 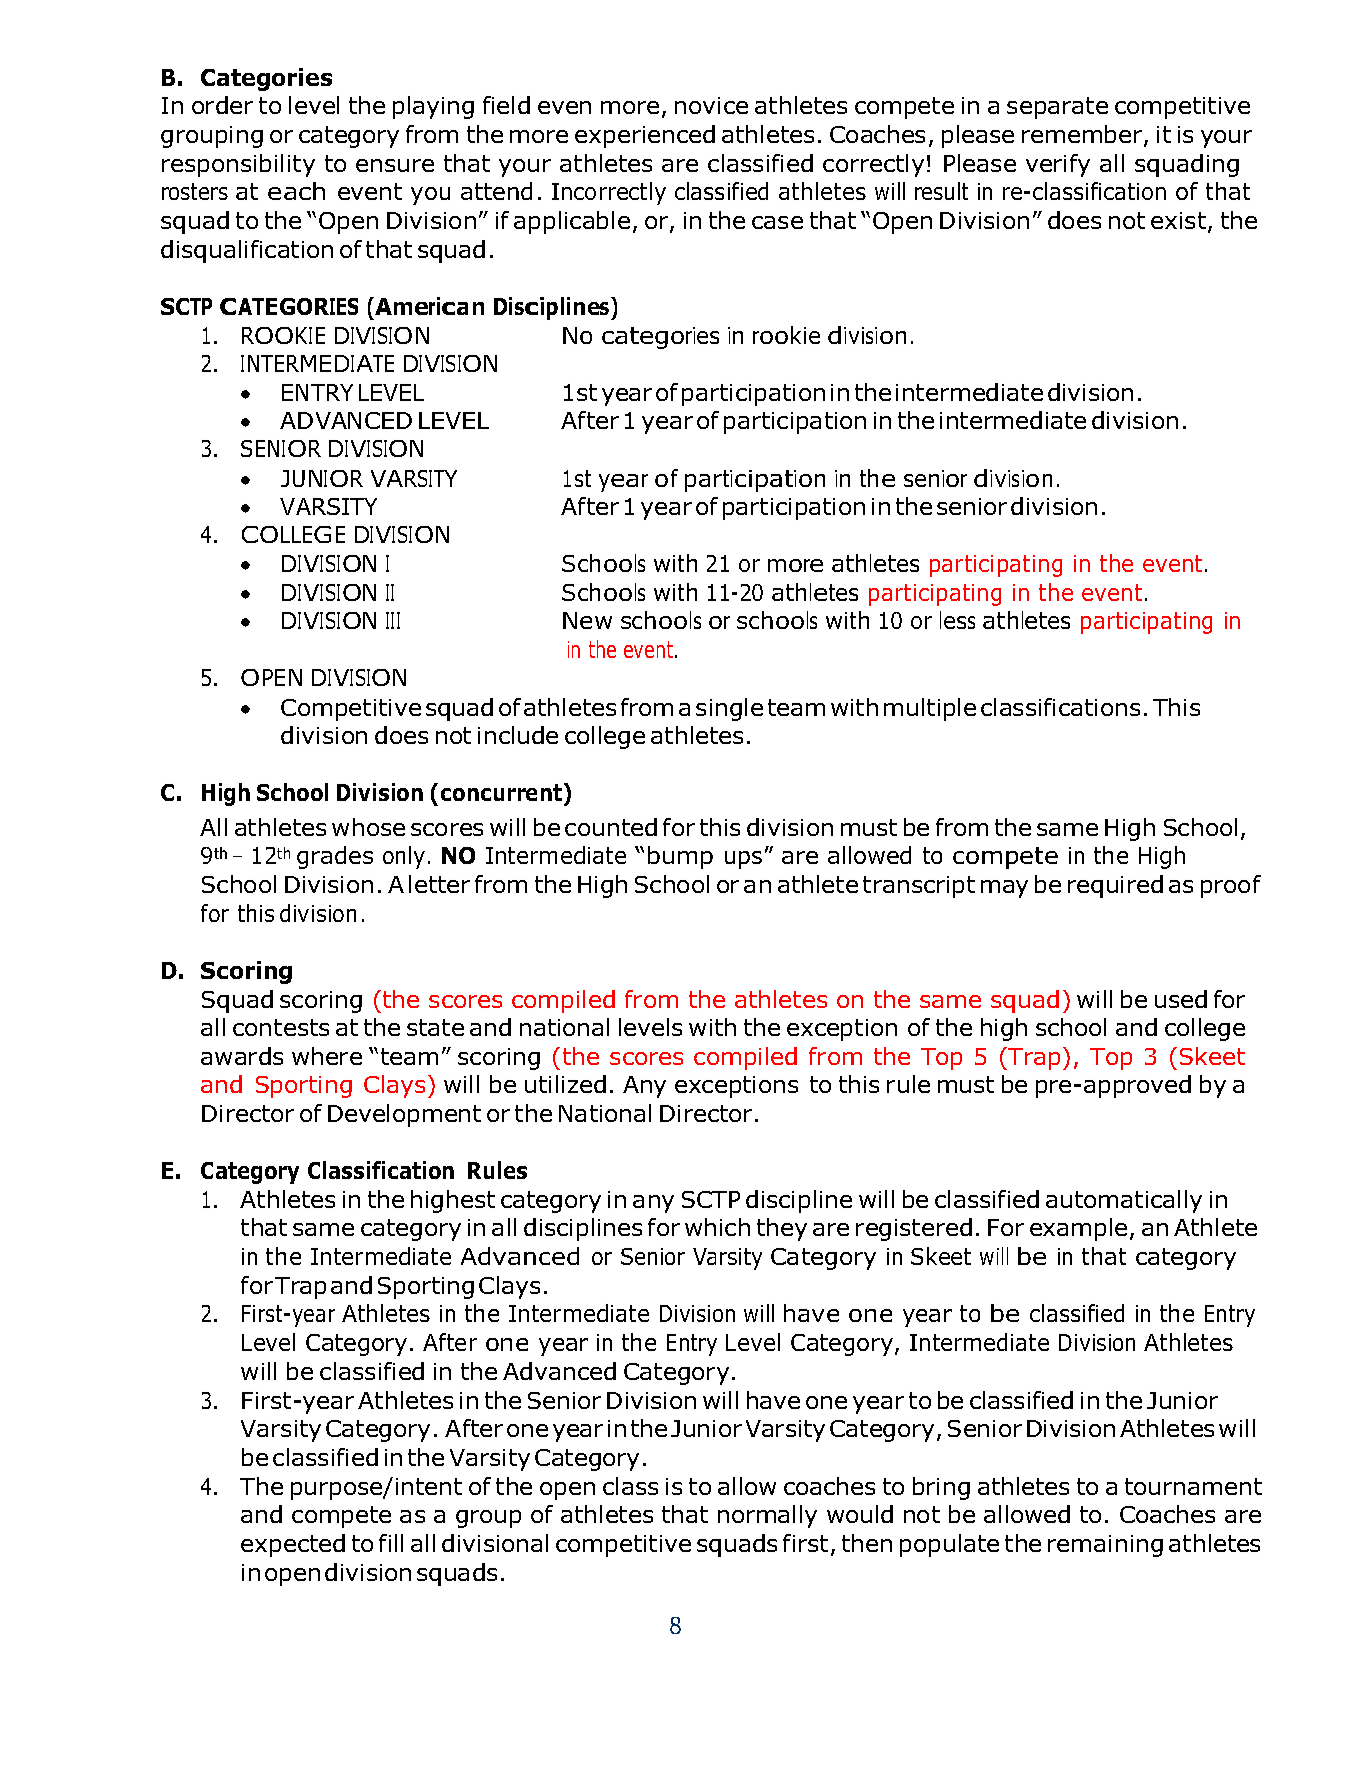 I want to click on each, so click(x=296, y=191).
